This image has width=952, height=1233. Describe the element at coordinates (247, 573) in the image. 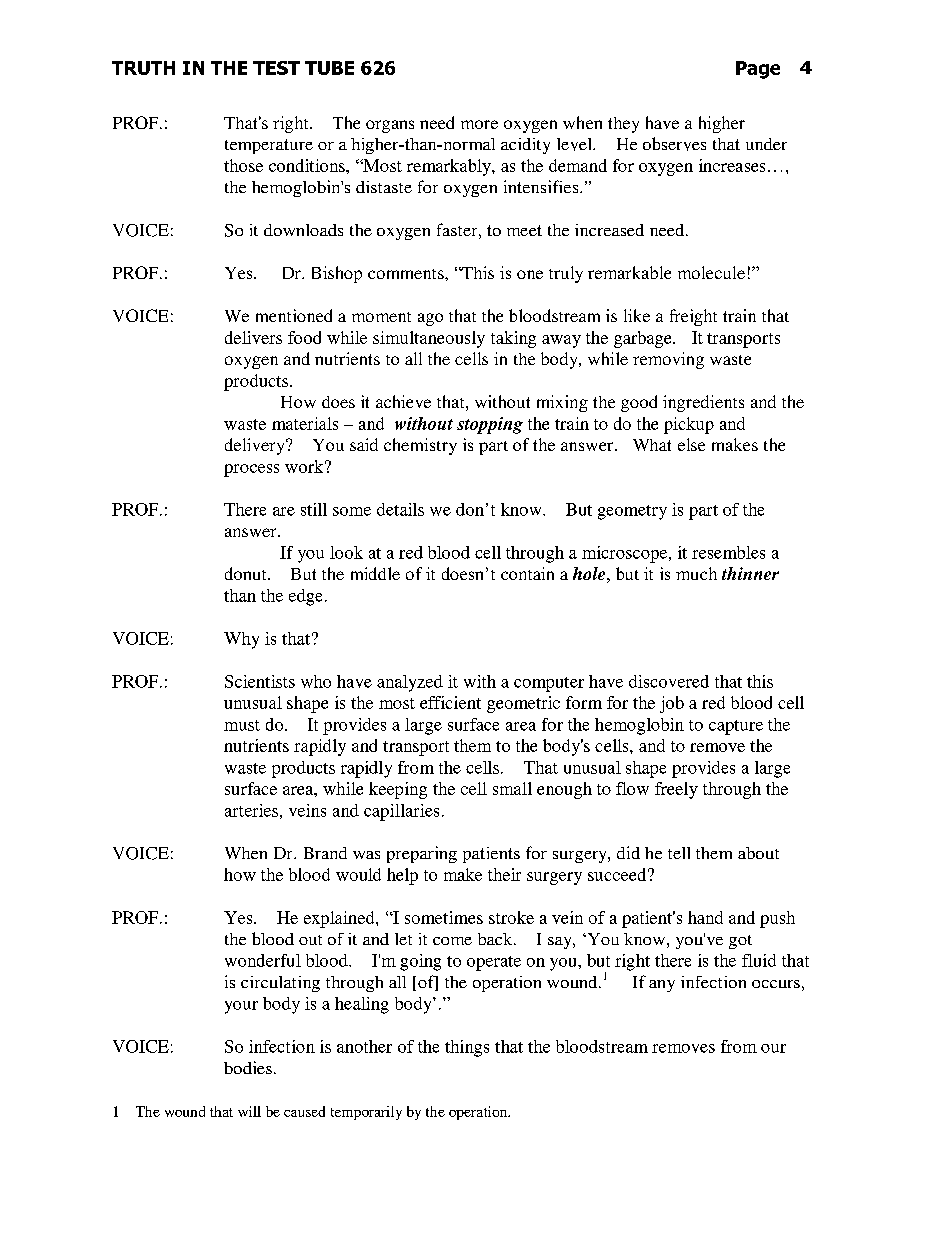

I see `donut` at that location.
